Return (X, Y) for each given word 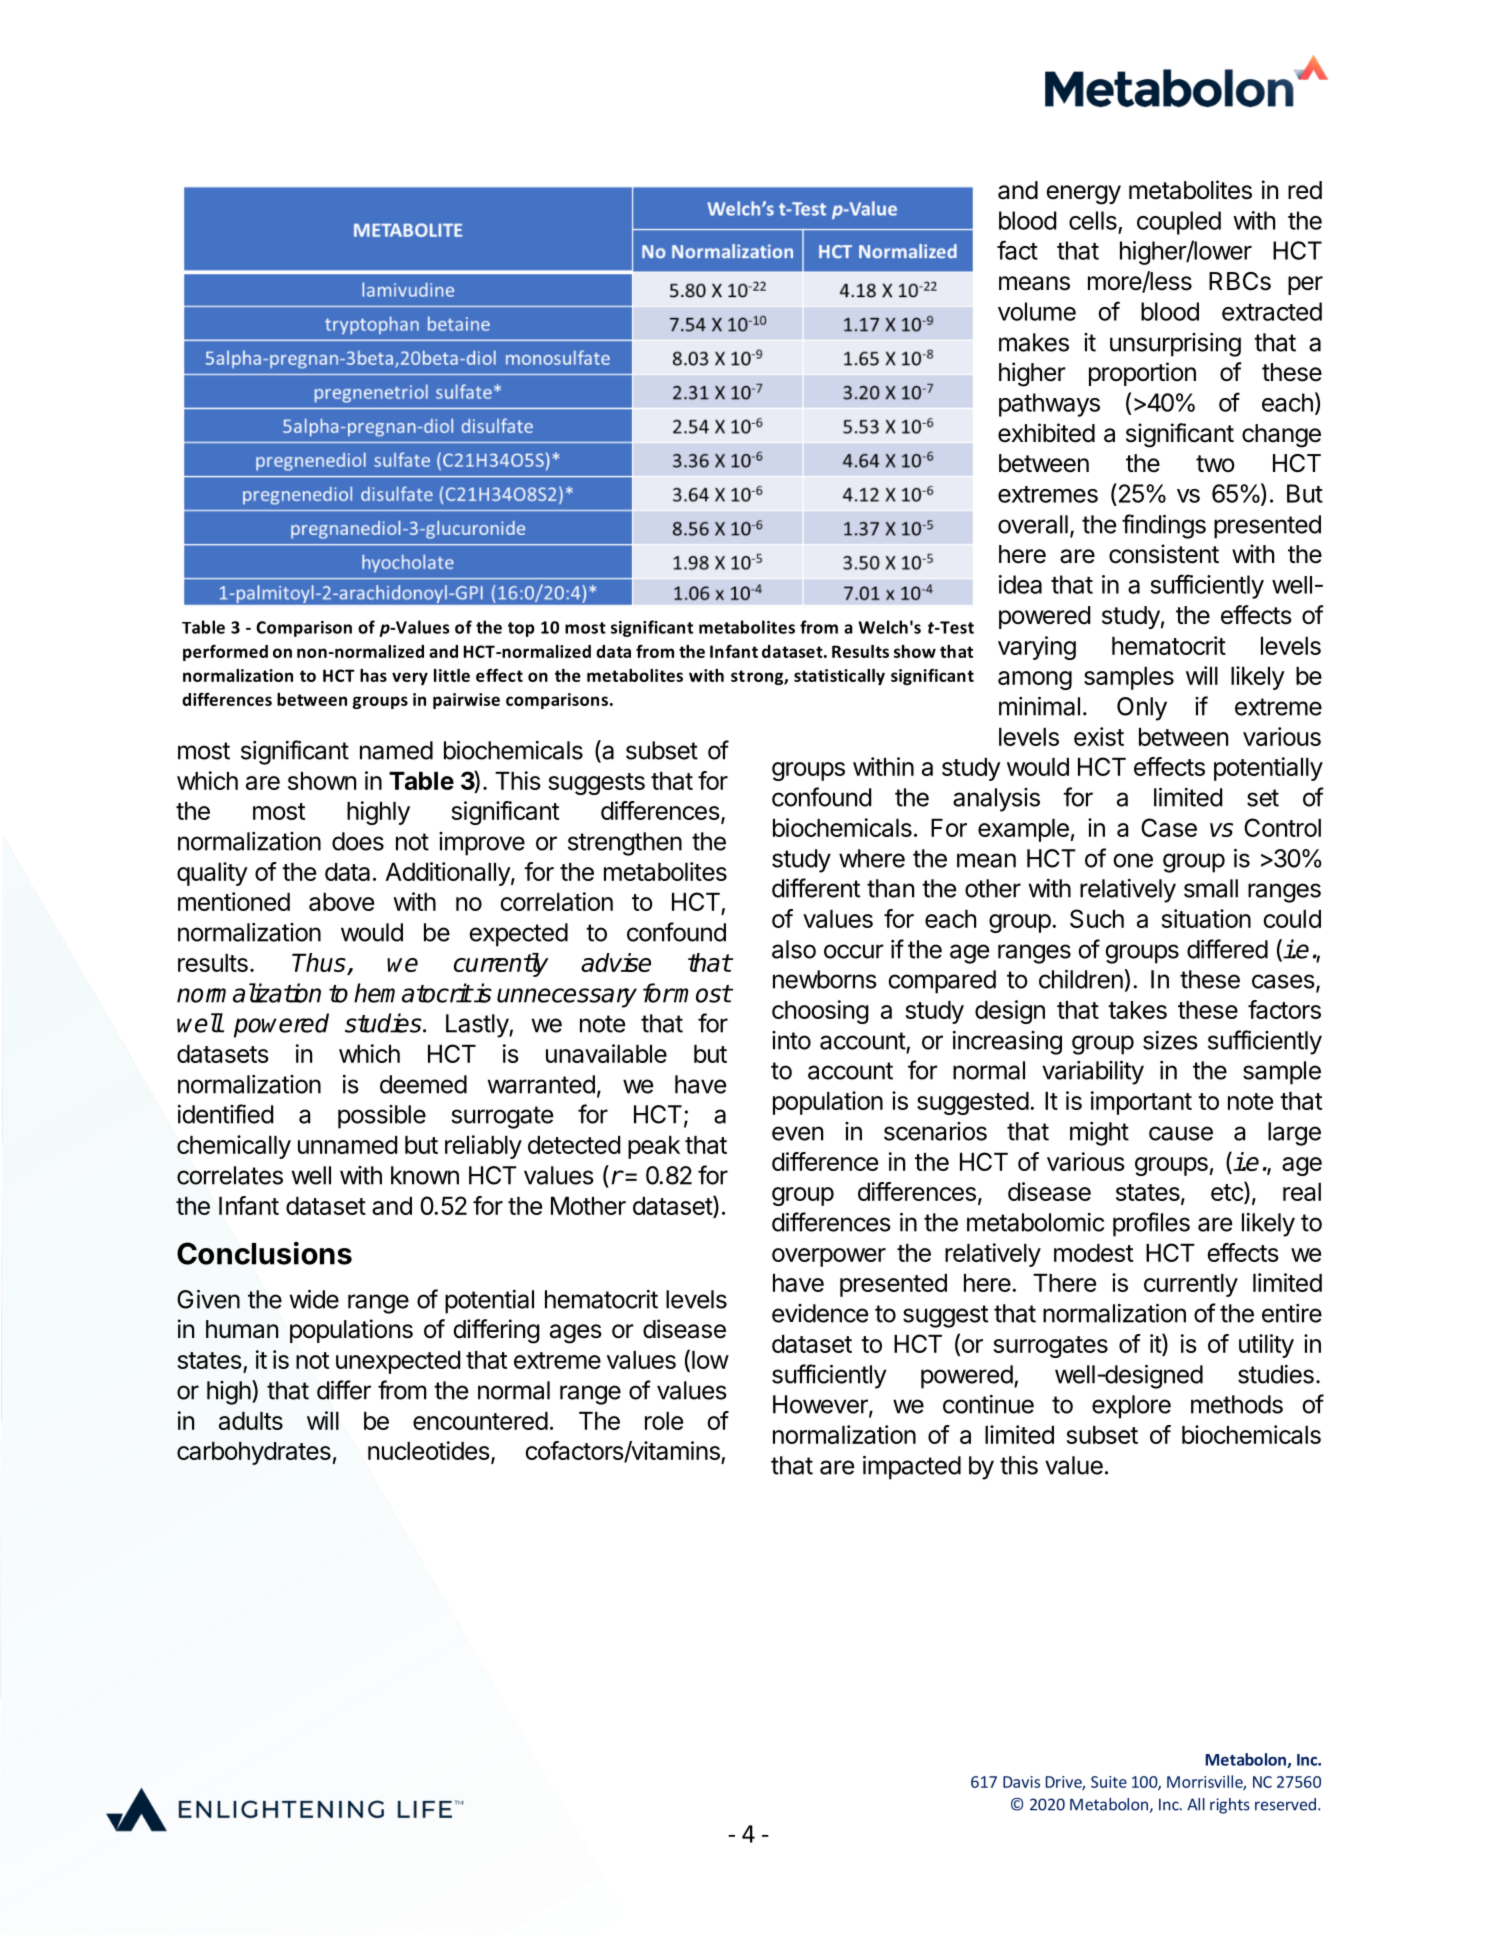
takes (1137, 1010)
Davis (1021, 1782)
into (791, 1040)
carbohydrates (254, 1453)
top (521, 629)
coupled (1179, 223)
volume (1037, 311)
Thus (320, 964)
